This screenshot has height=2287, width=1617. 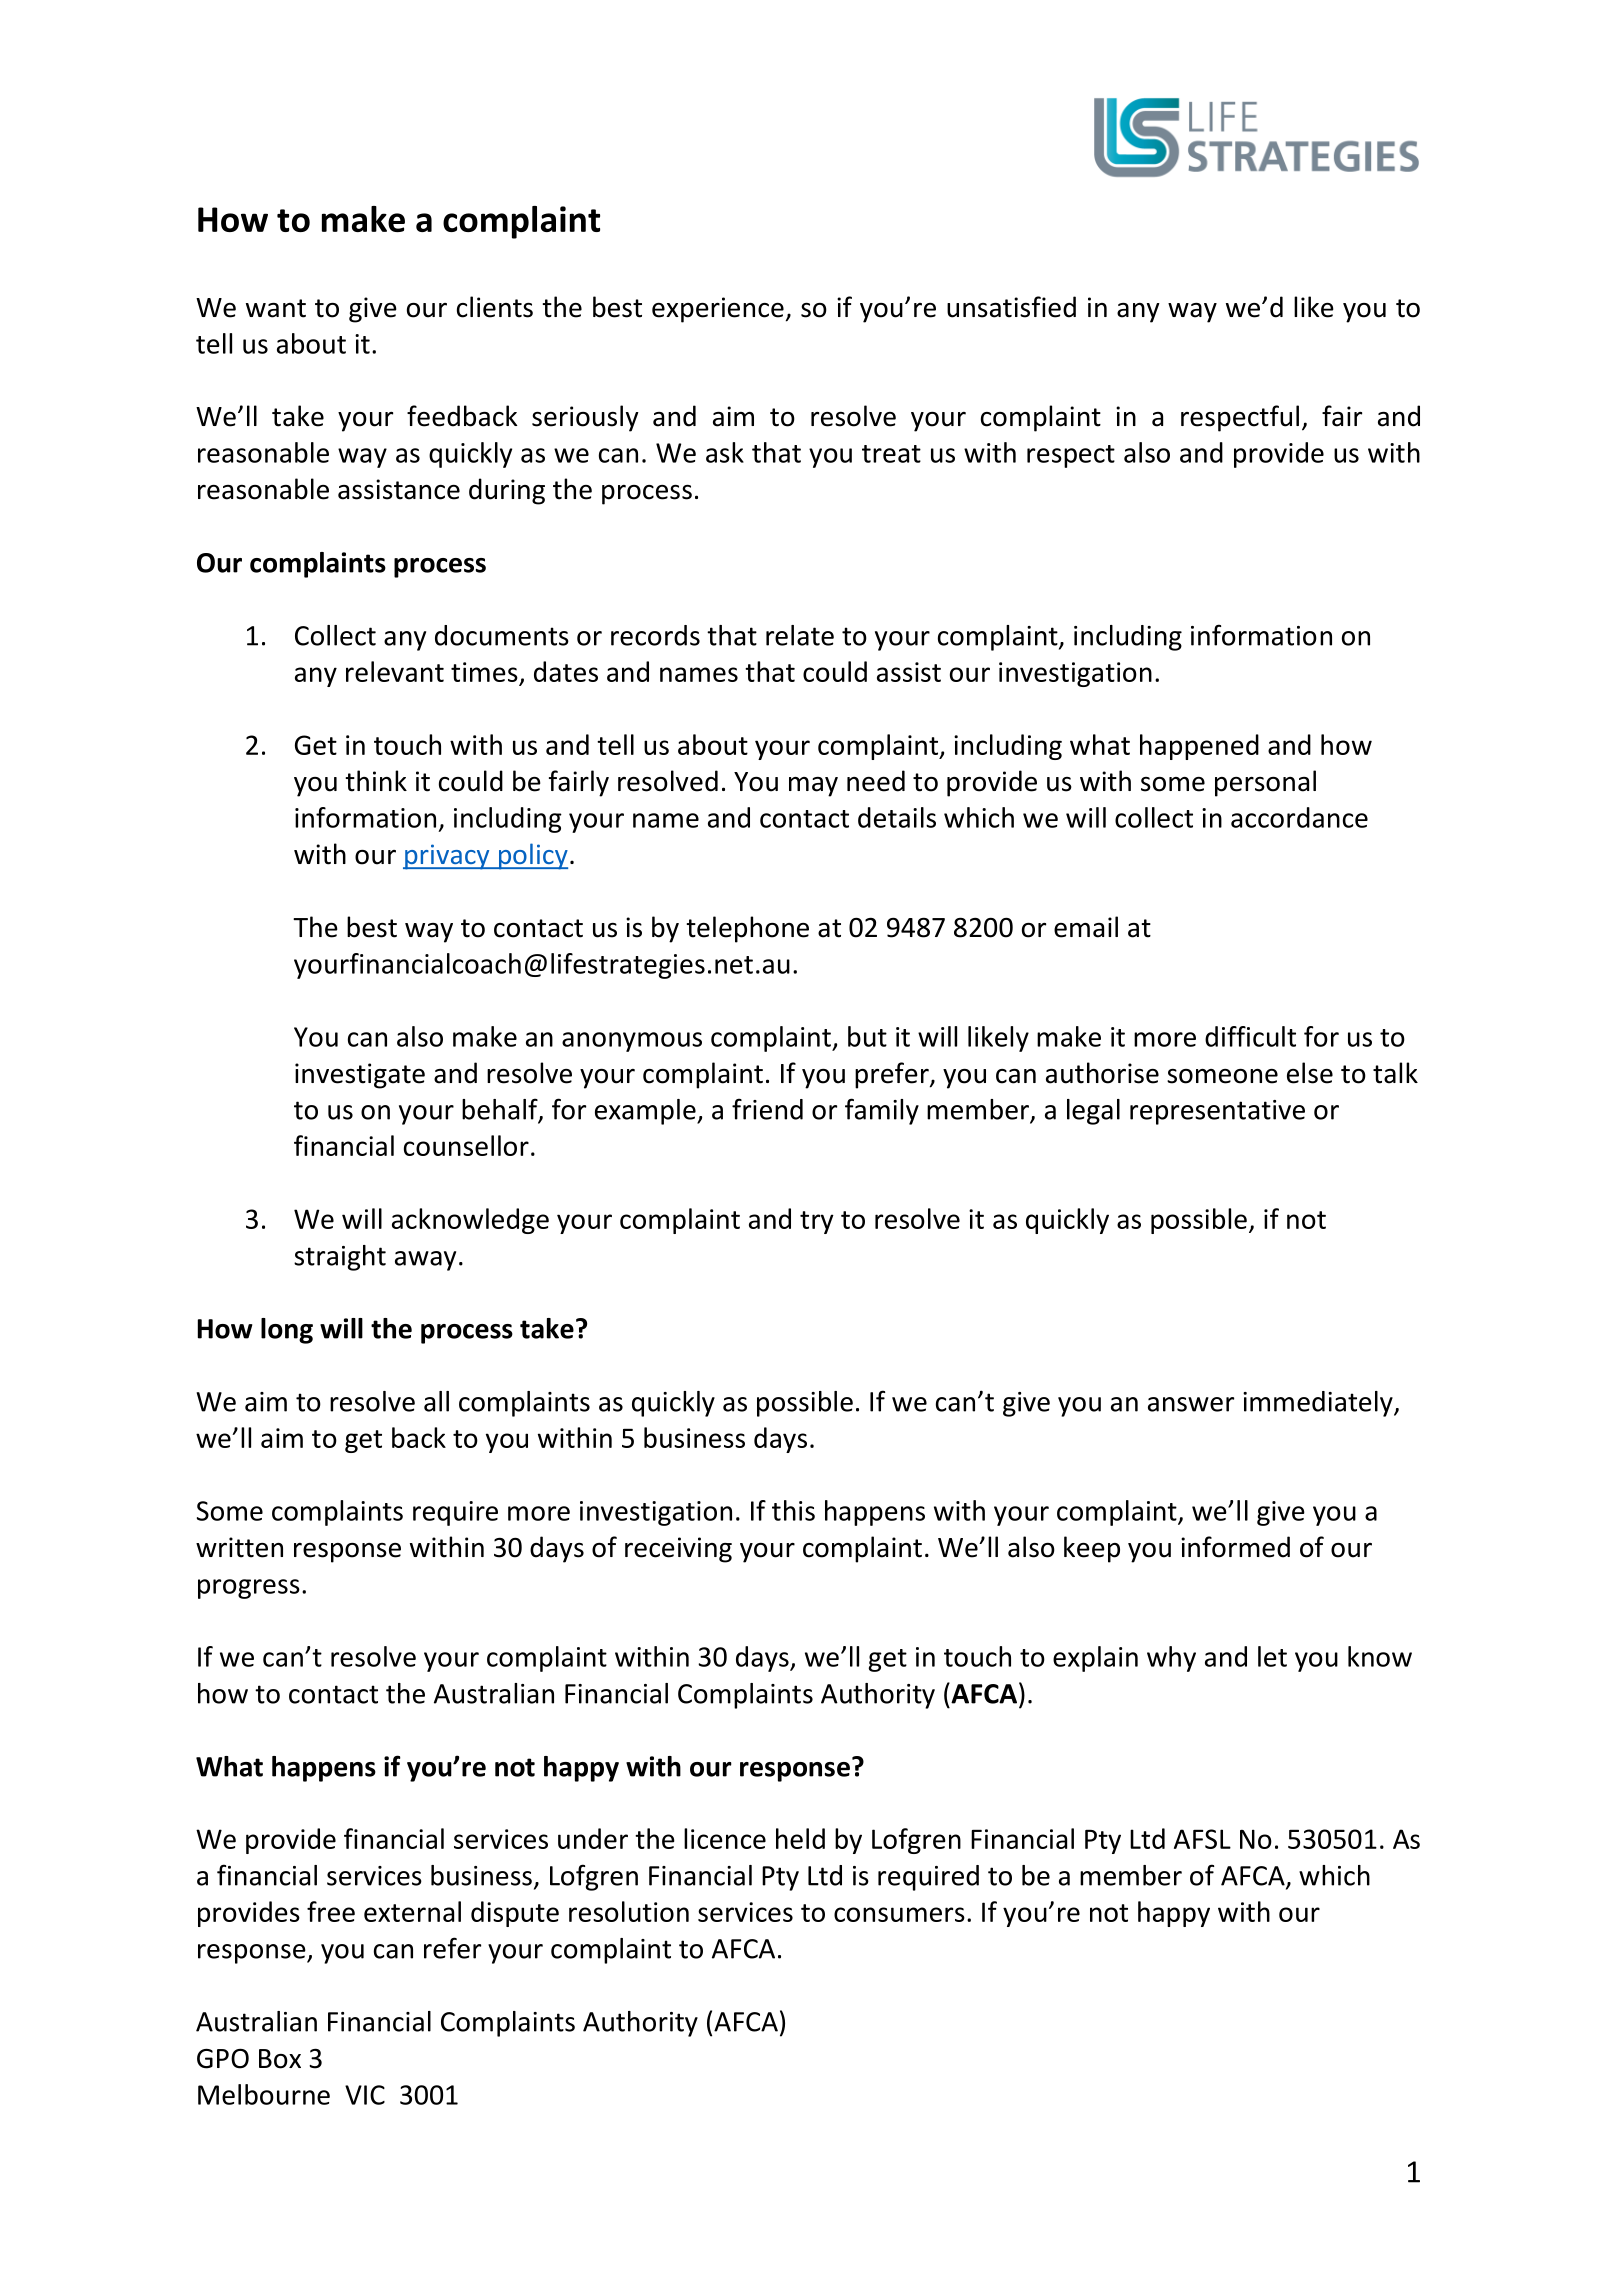 I want to click on want, so click(x=276, y=308).
